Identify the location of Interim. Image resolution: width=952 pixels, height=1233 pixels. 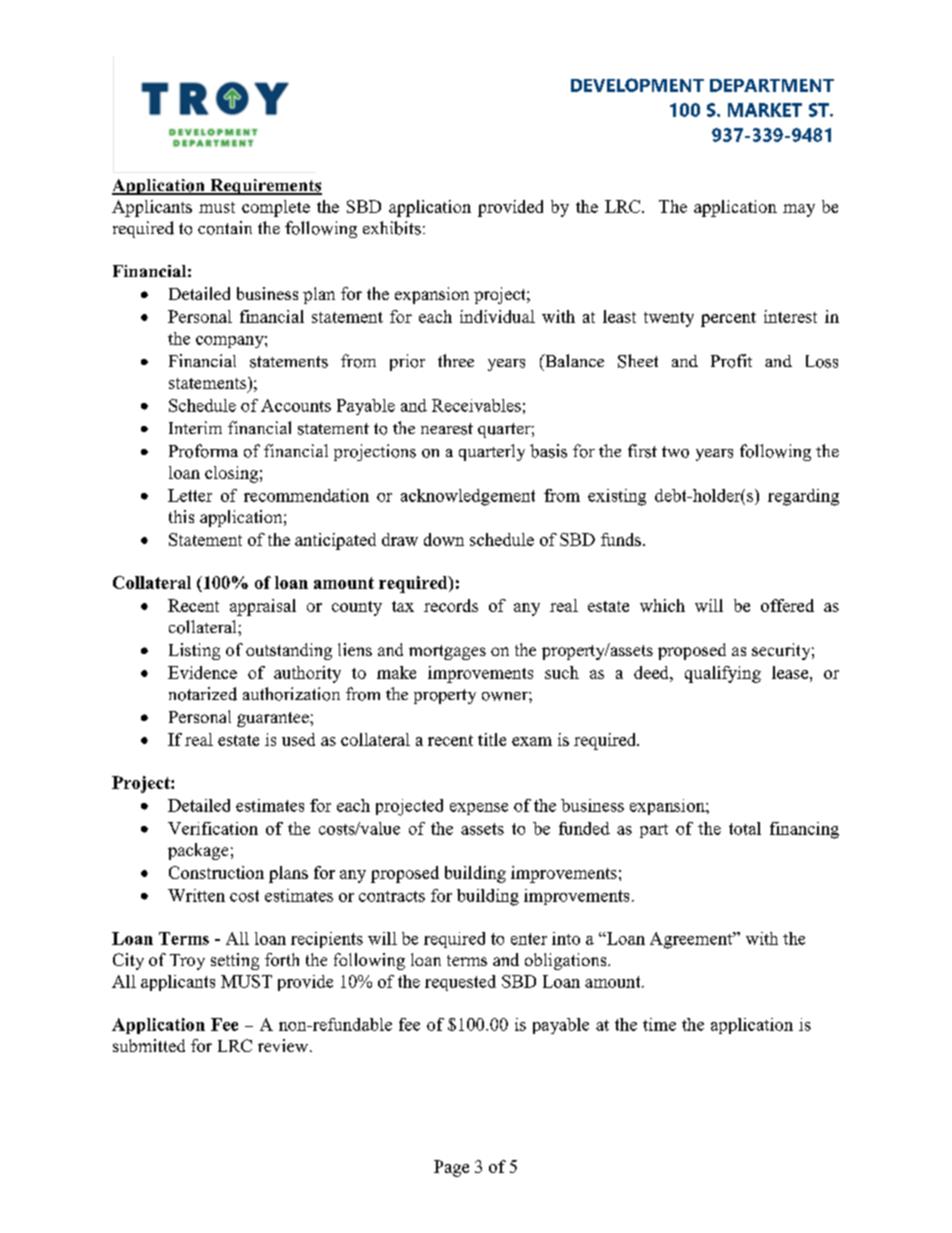
(195, 427).
